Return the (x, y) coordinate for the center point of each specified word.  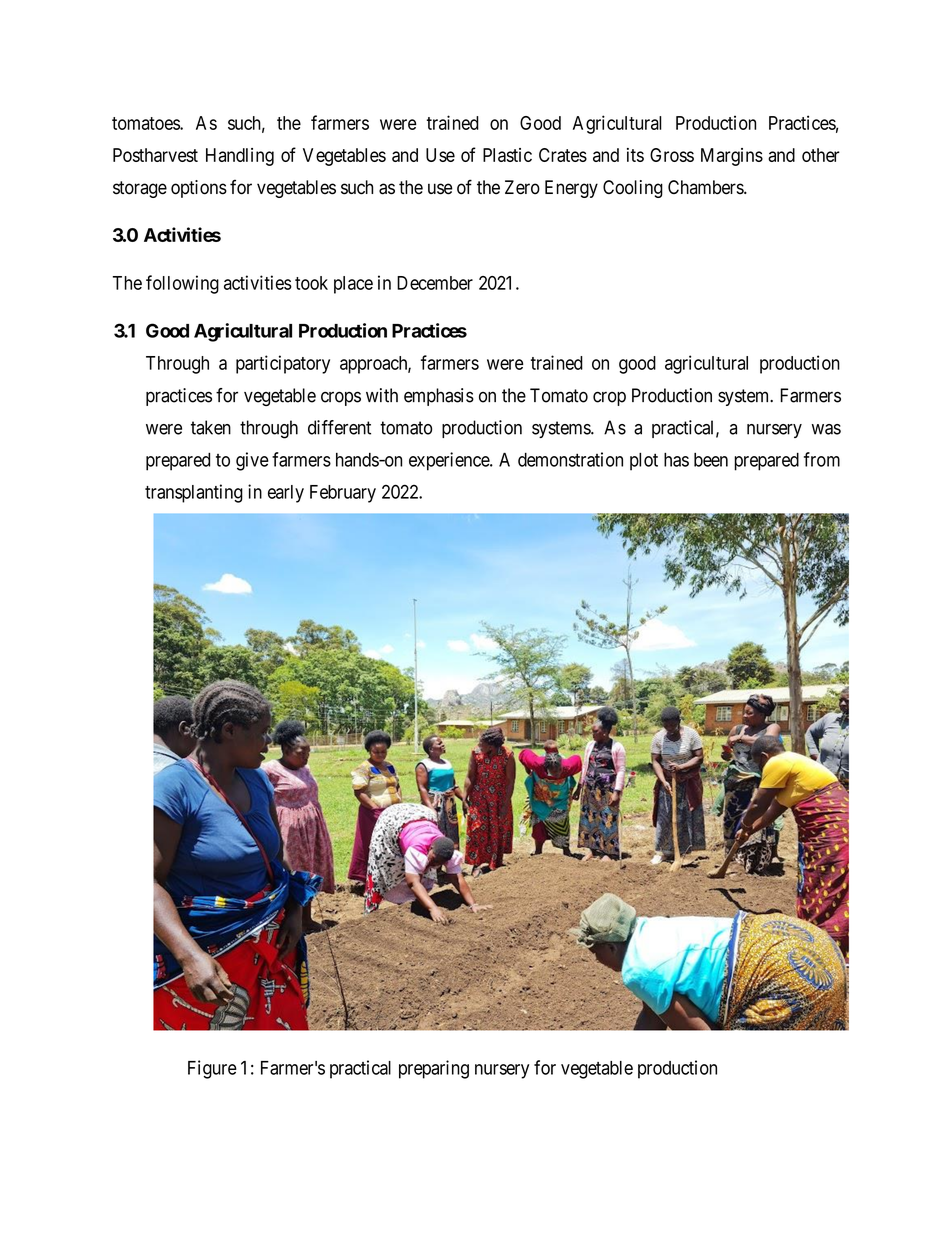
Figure (212, 1069)
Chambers (706, 187)
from (822, 459)
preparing (434, 1069)
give (252, 461)
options (199, 189)
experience (450, 461)
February (343, 494)
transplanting (194, 493)
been (711, 460)
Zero (522, 187)
